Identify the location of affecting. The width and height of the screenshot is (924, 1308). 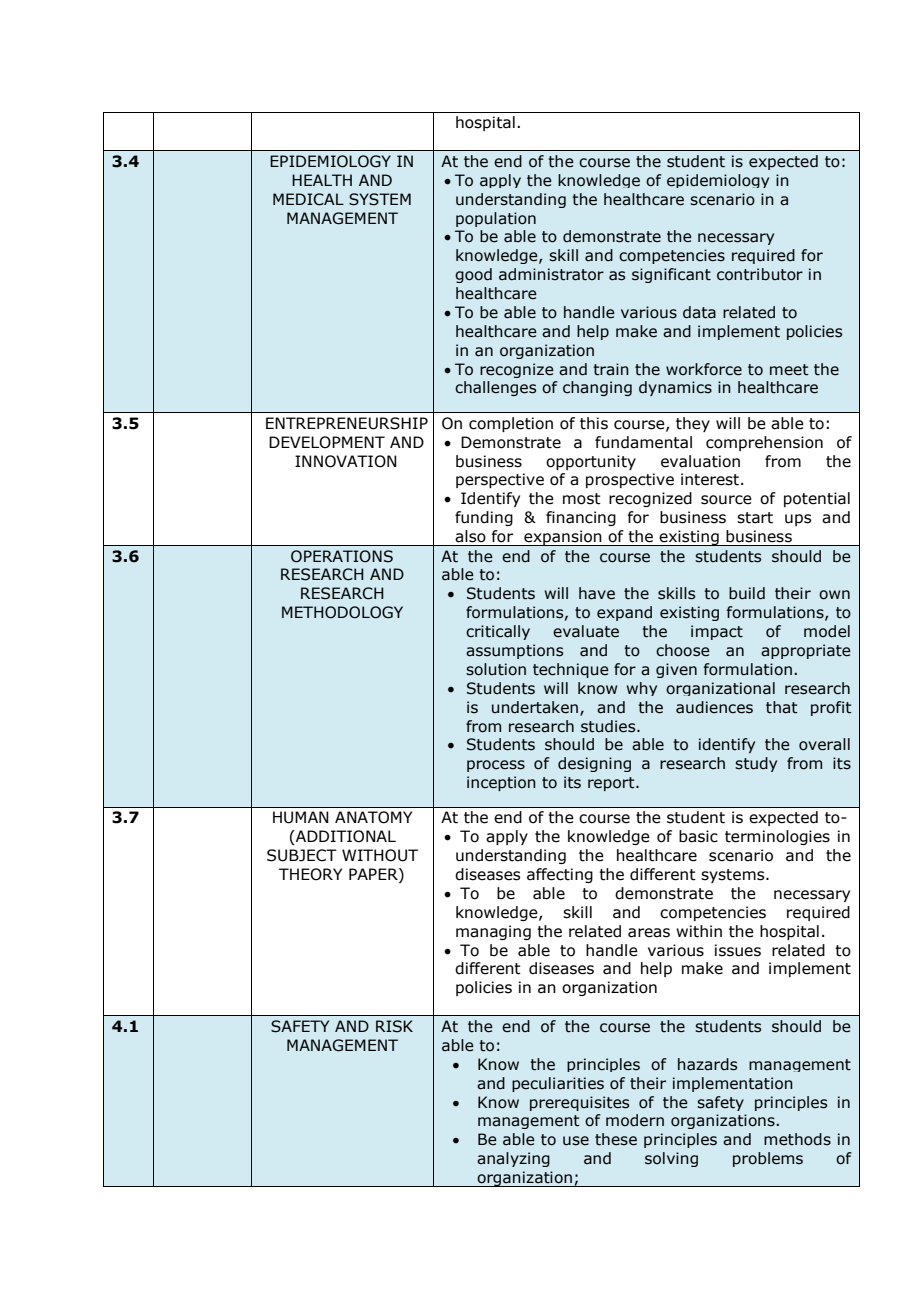
(560, 875).
